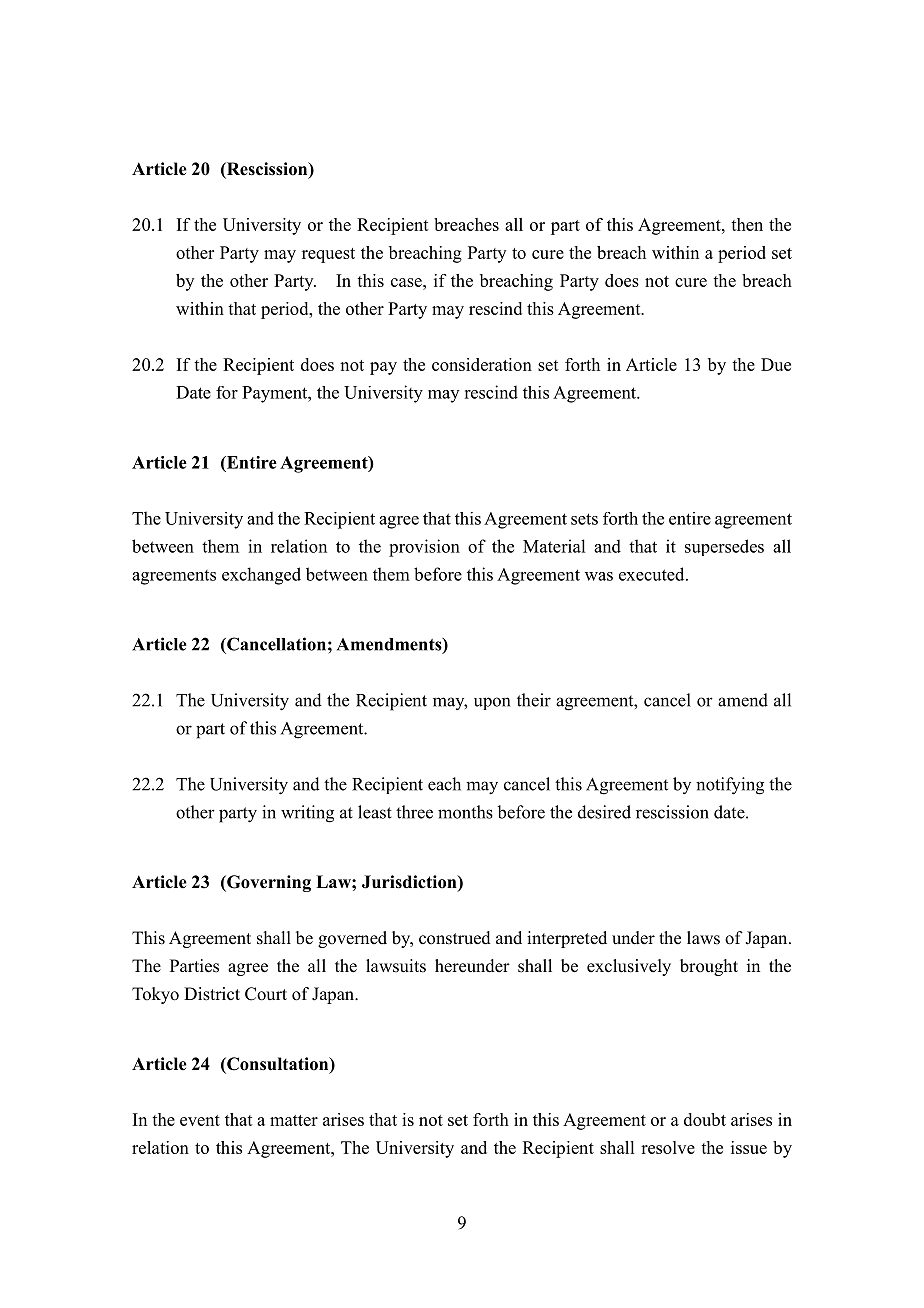  Describe the element at coordinates (730, 786) in the document. I see `notifying` at that location.
